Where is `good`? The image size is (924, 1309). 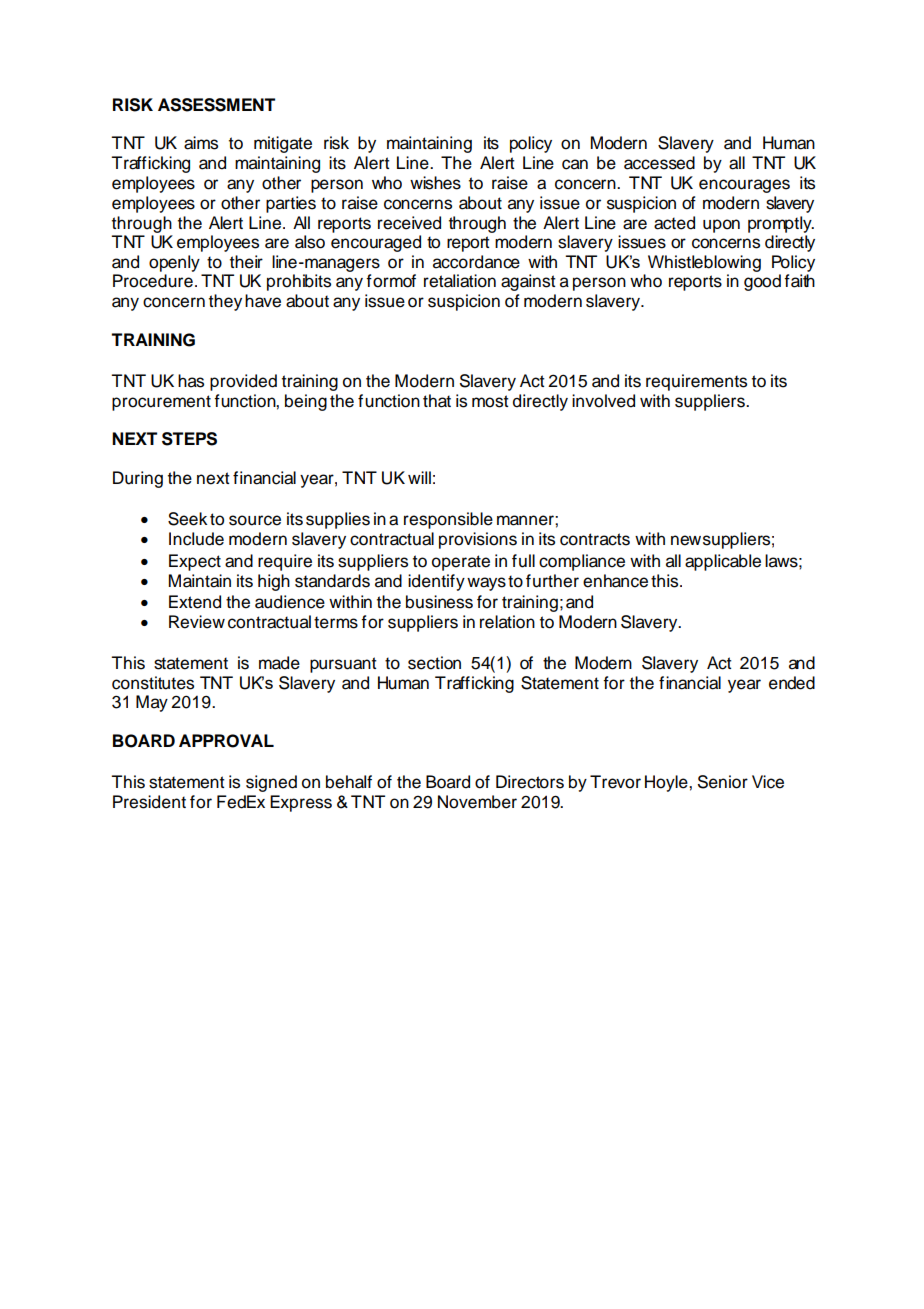 good is located at coordinates (762, 282).
